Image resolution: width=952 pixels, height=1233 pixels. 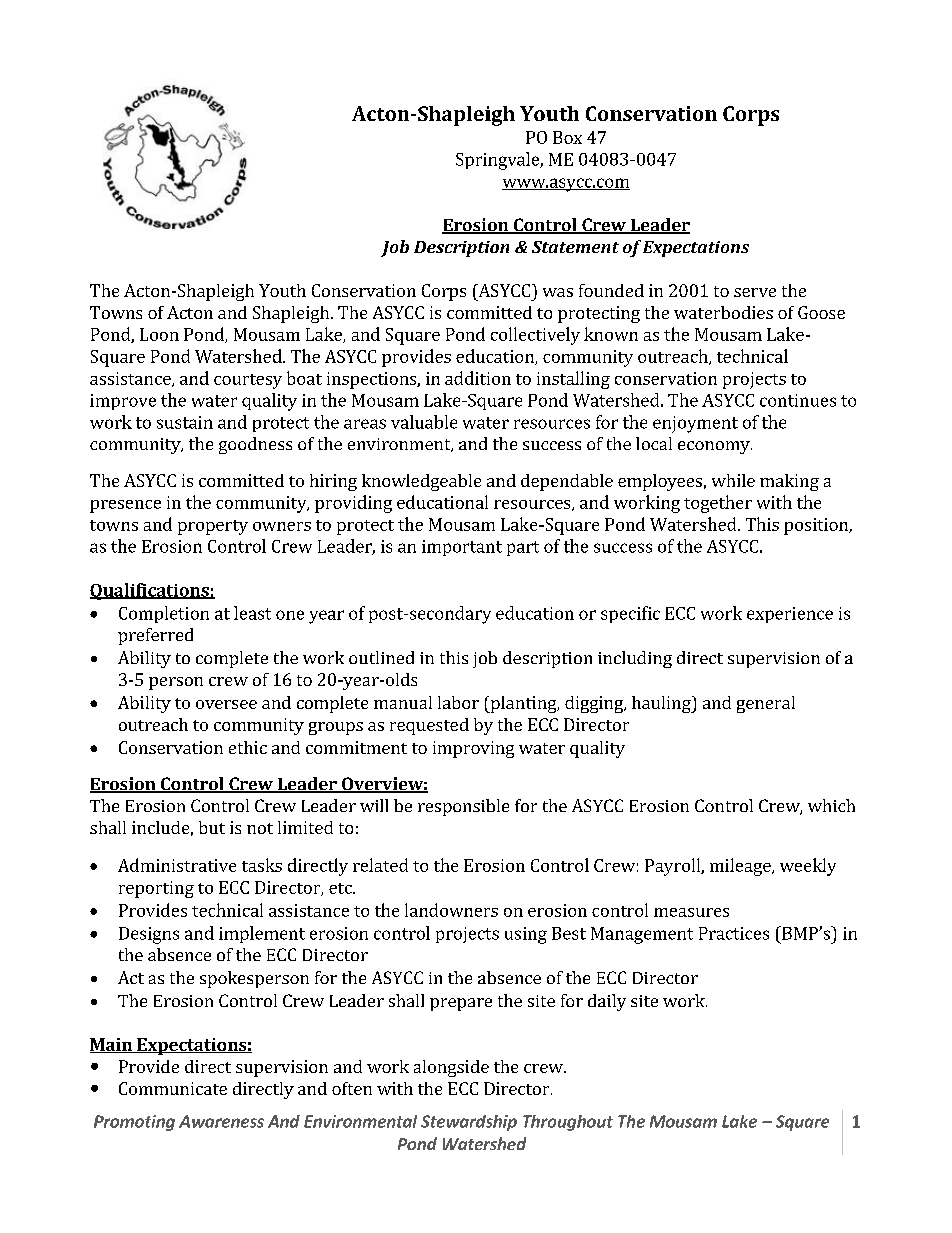 I want to click on Box, so click(x=567, y=137).
